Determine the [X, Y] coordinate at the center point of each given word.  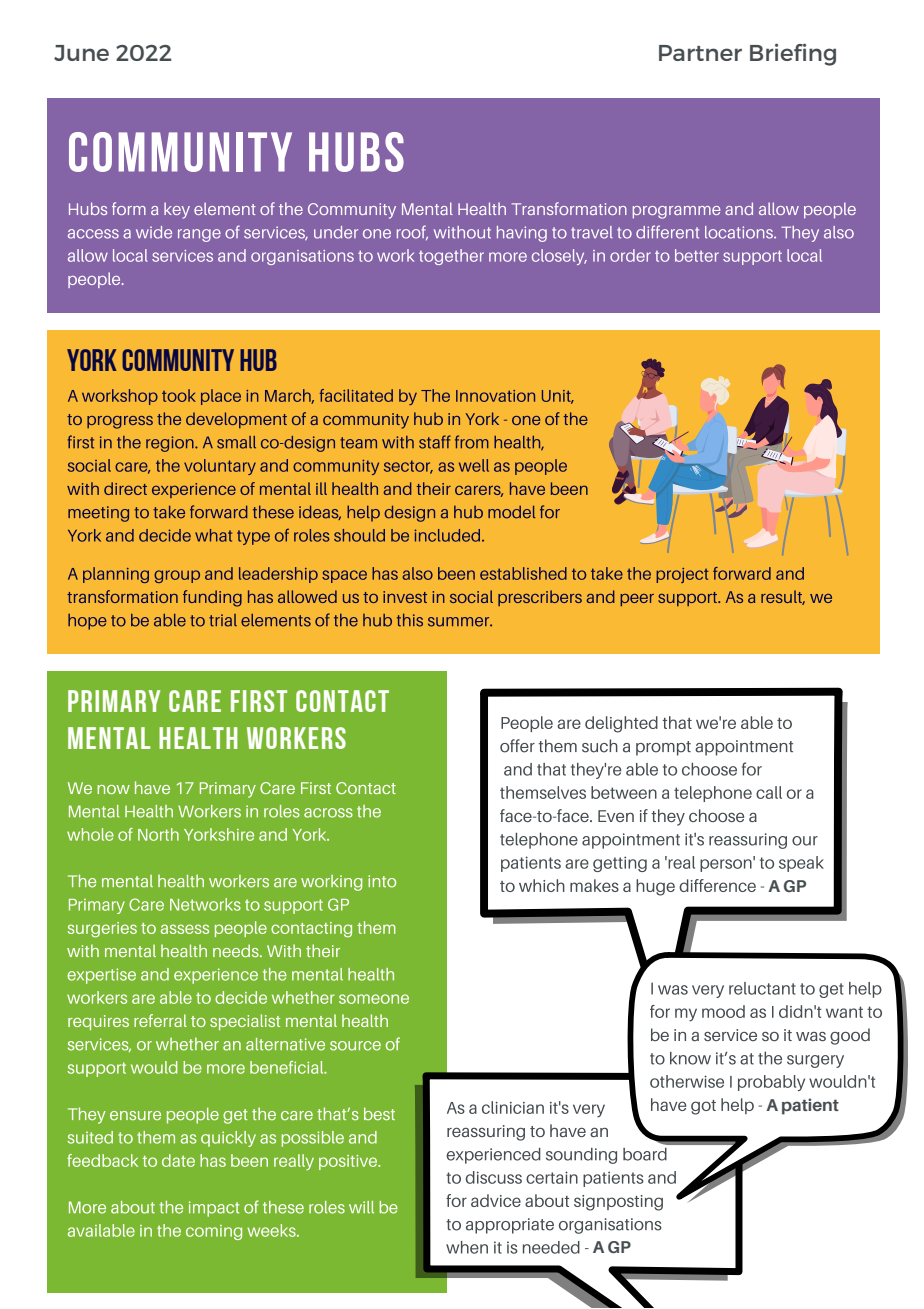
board [645, 1154]
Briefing [793, 54]
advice [496, 1200]
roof [412, 232]
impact [214, 1209]
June [81, 53]
